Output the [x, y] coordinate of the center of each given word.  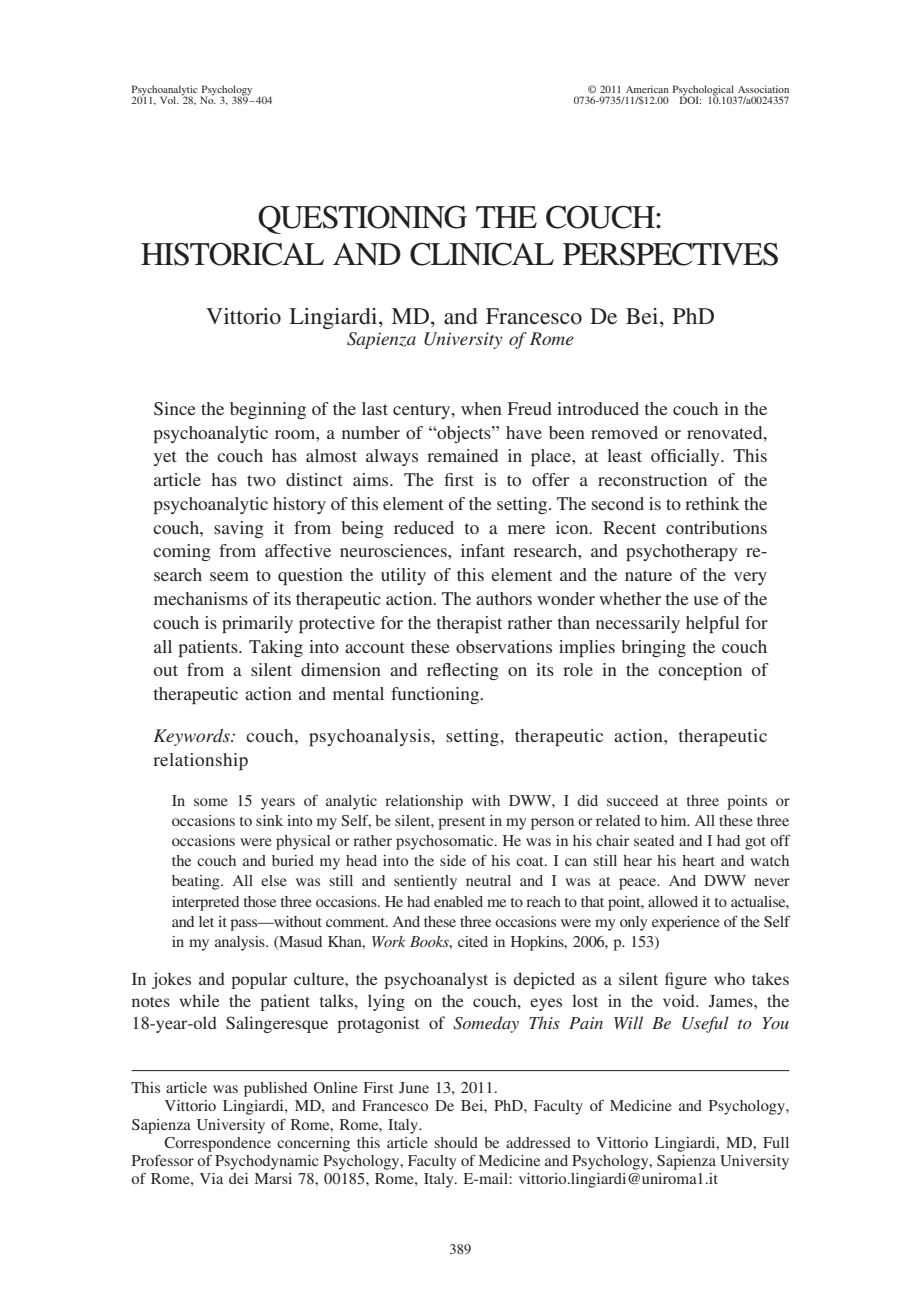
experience [686, 923]
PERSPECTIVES [670, 254]
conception [700, 671]
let [206, 921]
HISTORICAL [232, 254]
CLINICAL [482, 254]
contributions [716, 527]
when [481, 408]
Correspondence [217, 1144]
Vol [169, 100]
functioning [436, 695]
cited [473, 941]
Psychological [704, 91]
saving [239, 529]
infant [483, 550]
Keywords [192, 737]
